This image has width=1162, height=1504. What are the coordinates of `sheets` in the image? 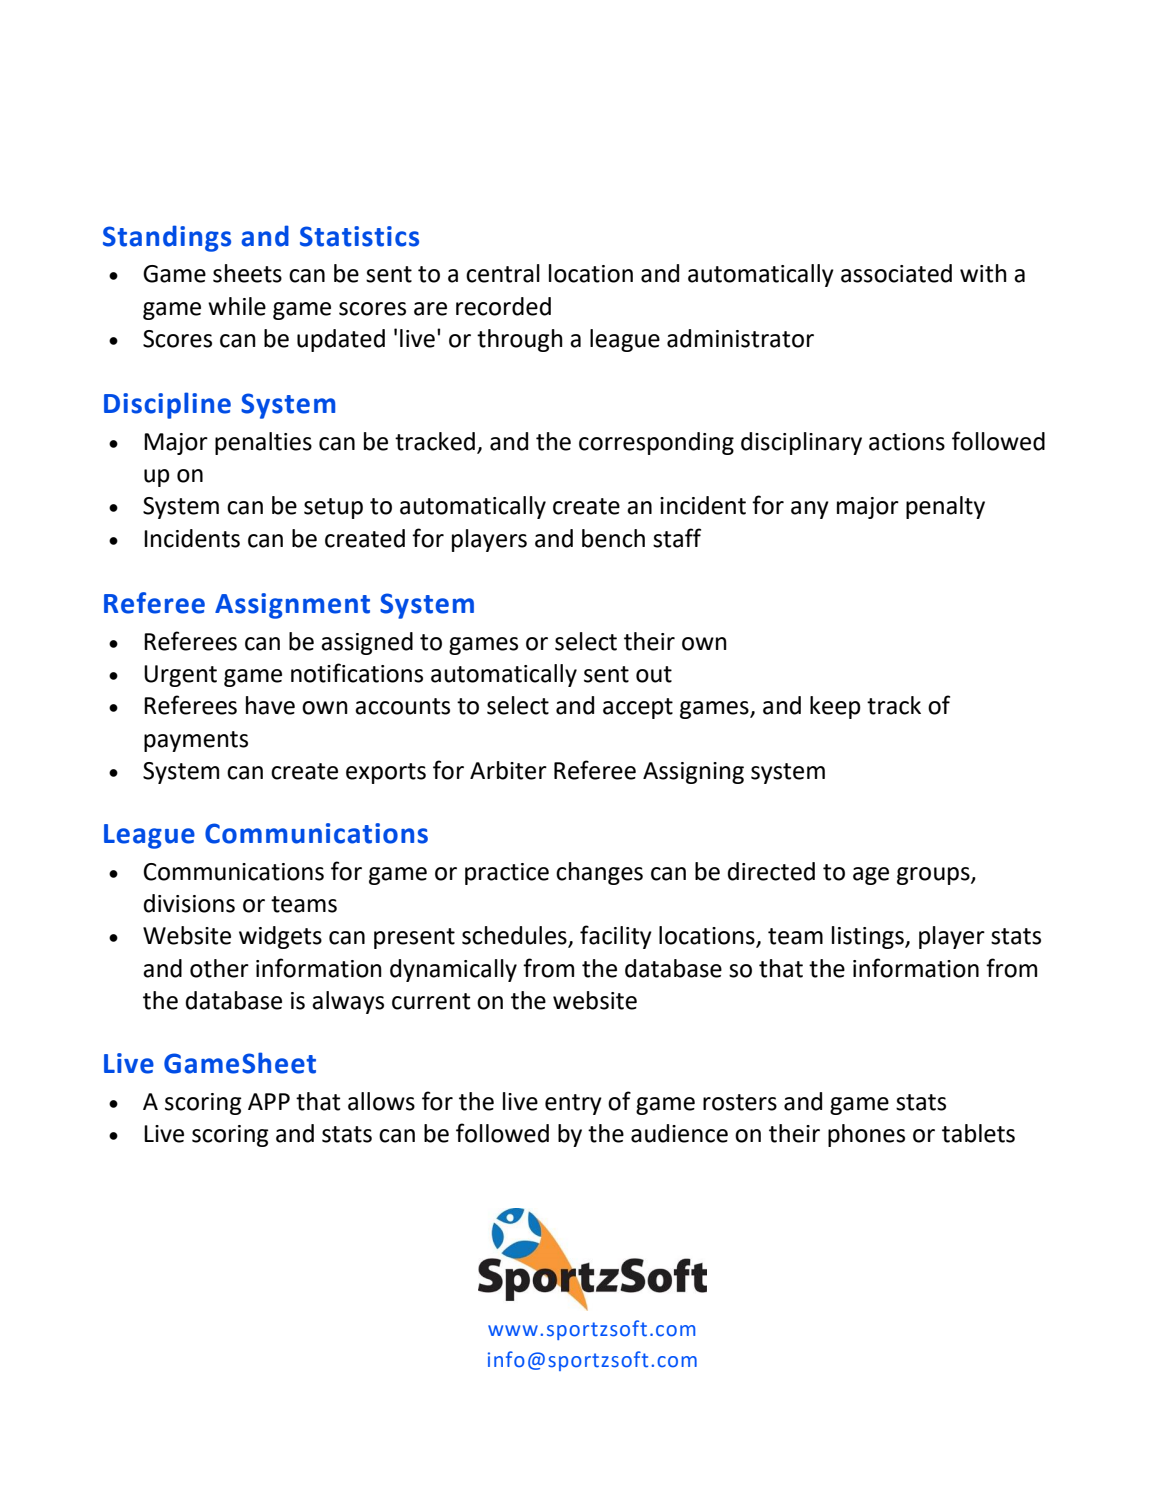 It's located at (247, 273).
